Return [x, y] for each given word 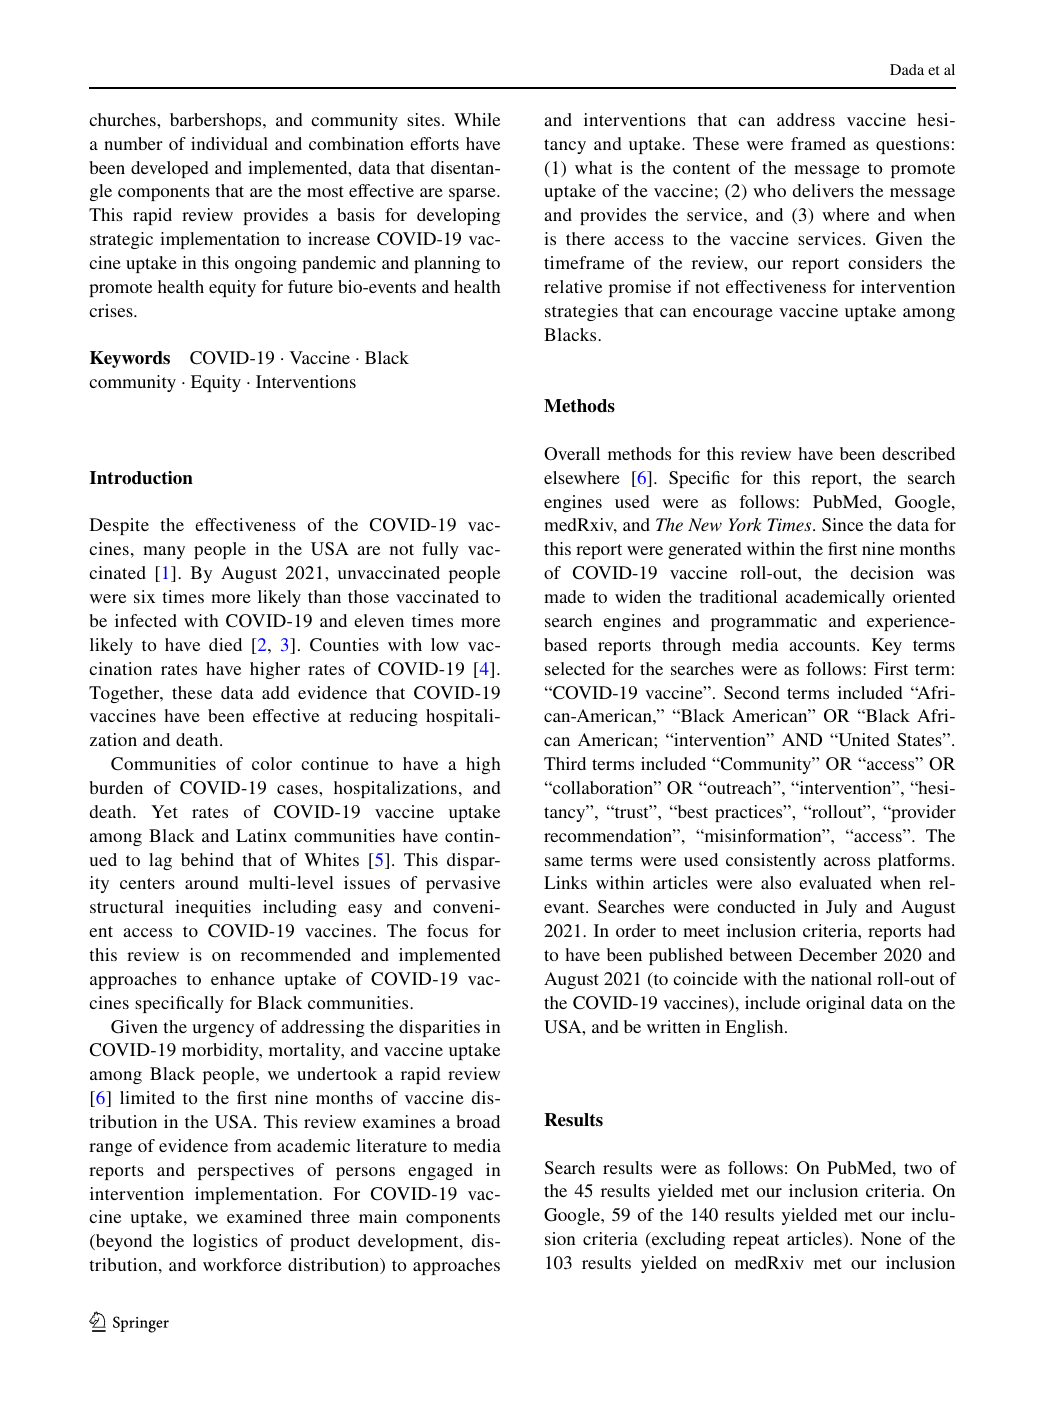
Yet [164, 811]
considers [885, 262]
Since [842, 524]
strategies [581, 312]
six [144, 596]
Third [565, 763]
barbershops [217, 121]
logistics [225, 1242]
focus [447, 930]
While [477, 119]
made [564, 596]
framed [818, 143]
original [835, 1004]
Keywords [130, 359]
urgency [223, 1030]
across [847, 861]
